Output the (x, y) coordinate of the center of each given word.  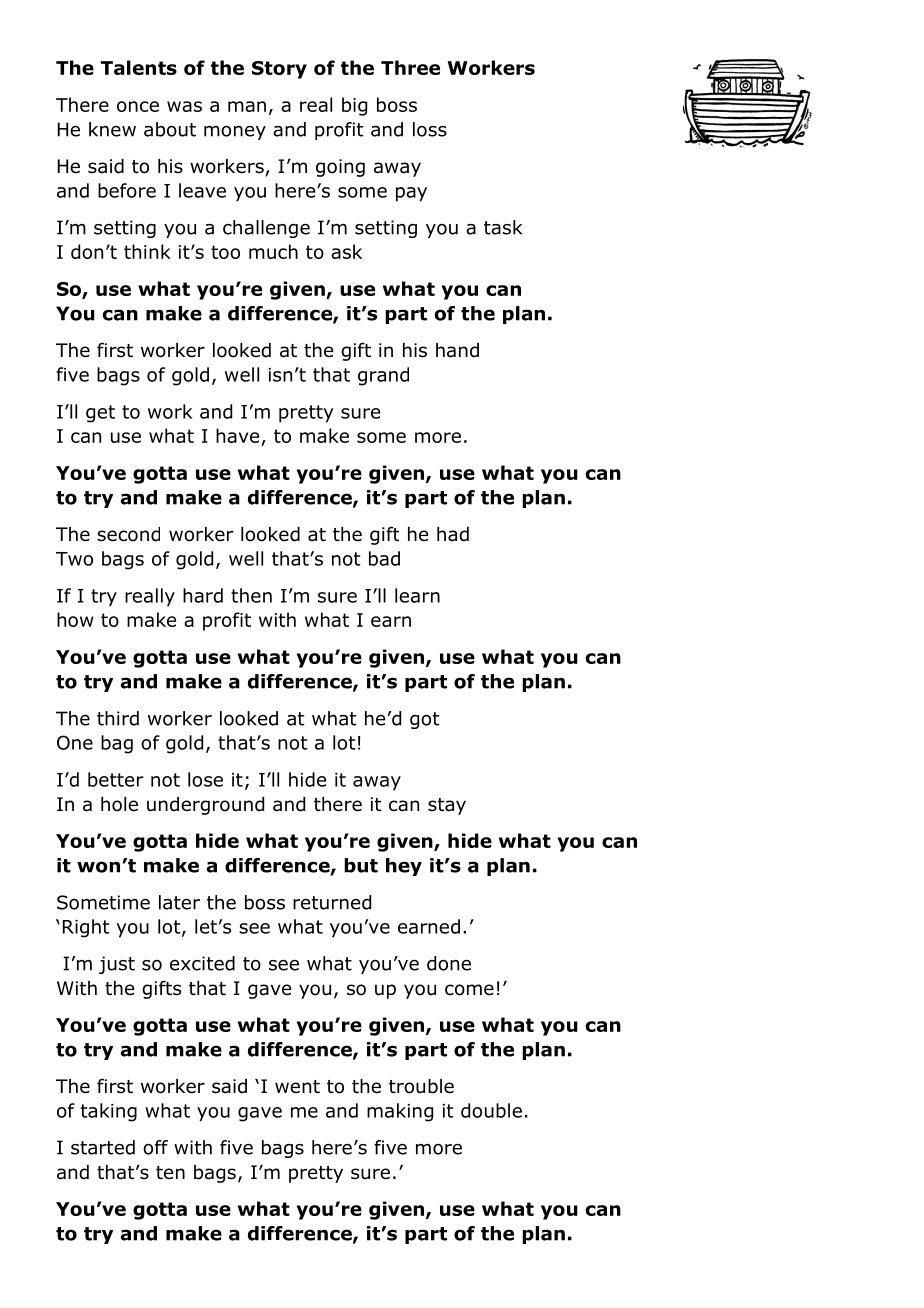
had (453, 534)
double (491, 1110)
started (103, 1147)
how (75, 619)
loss (430, 129)
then (251, 595)
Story (279, 70)
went (297, 1087)
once (138, 106)
